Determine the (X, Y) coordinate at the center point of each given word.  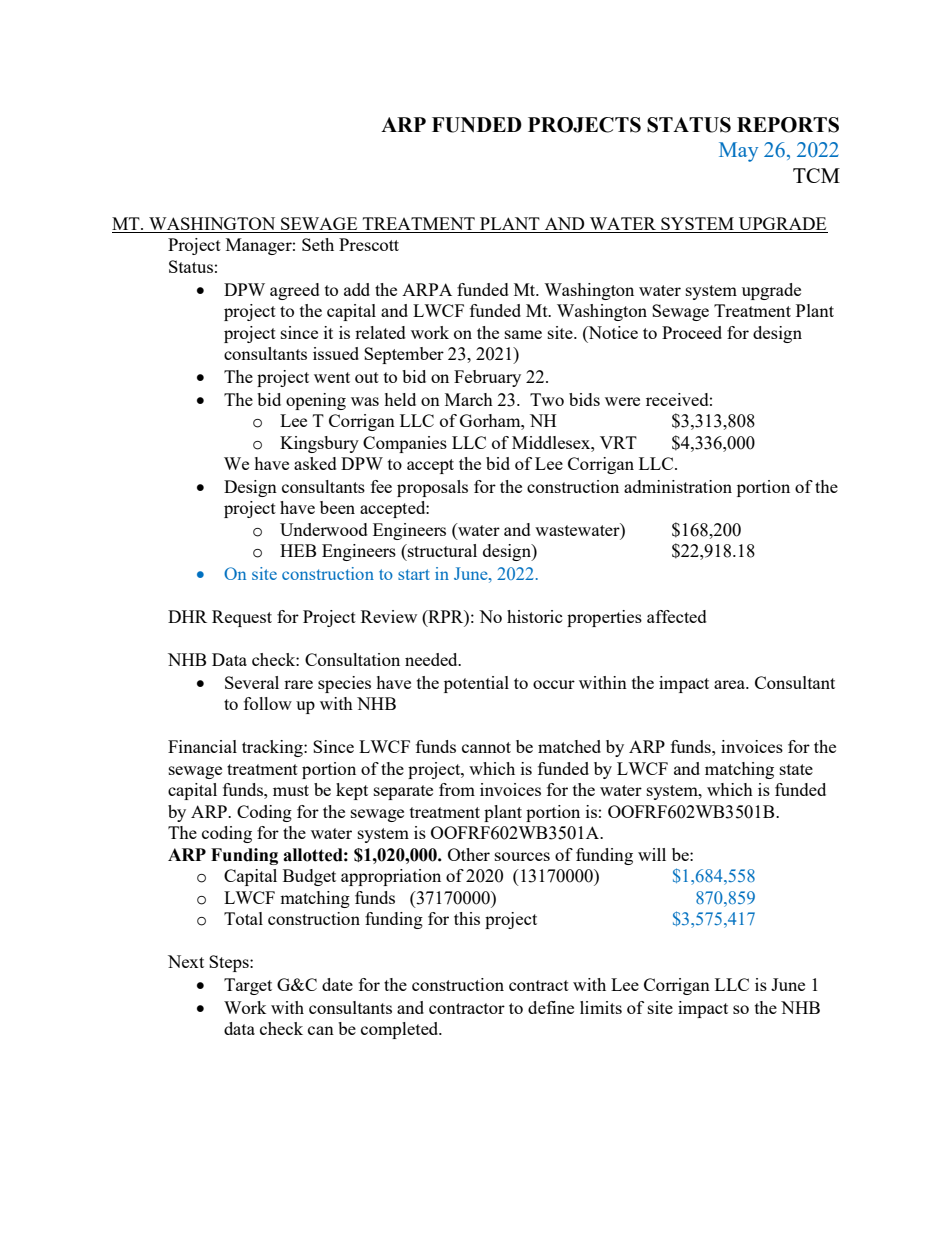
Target (248, 986)
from (457, 789)
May (738, 152)
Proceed (692, 332)
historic (534, 616)
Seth (318, 244)
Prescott (369, 244)
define (551, 1007)
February (487, 378)
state (796, 769)
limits (601, 1007)
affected (677, 616)
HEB (298, 550)
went (332, 377)
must (291, 790)
